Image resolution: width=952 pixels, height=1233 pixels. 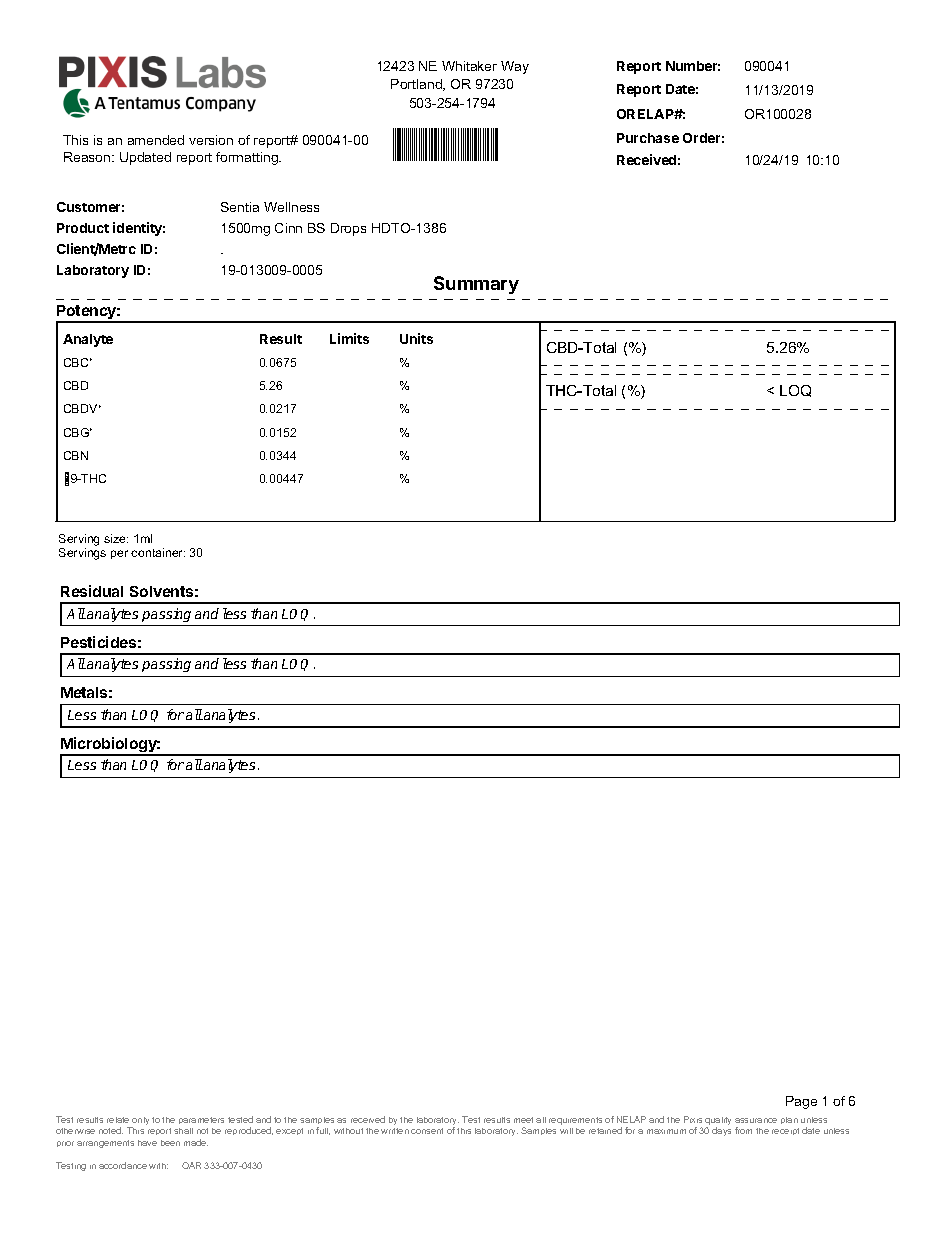 I want to click on have, so click(x=147, y=1143).
